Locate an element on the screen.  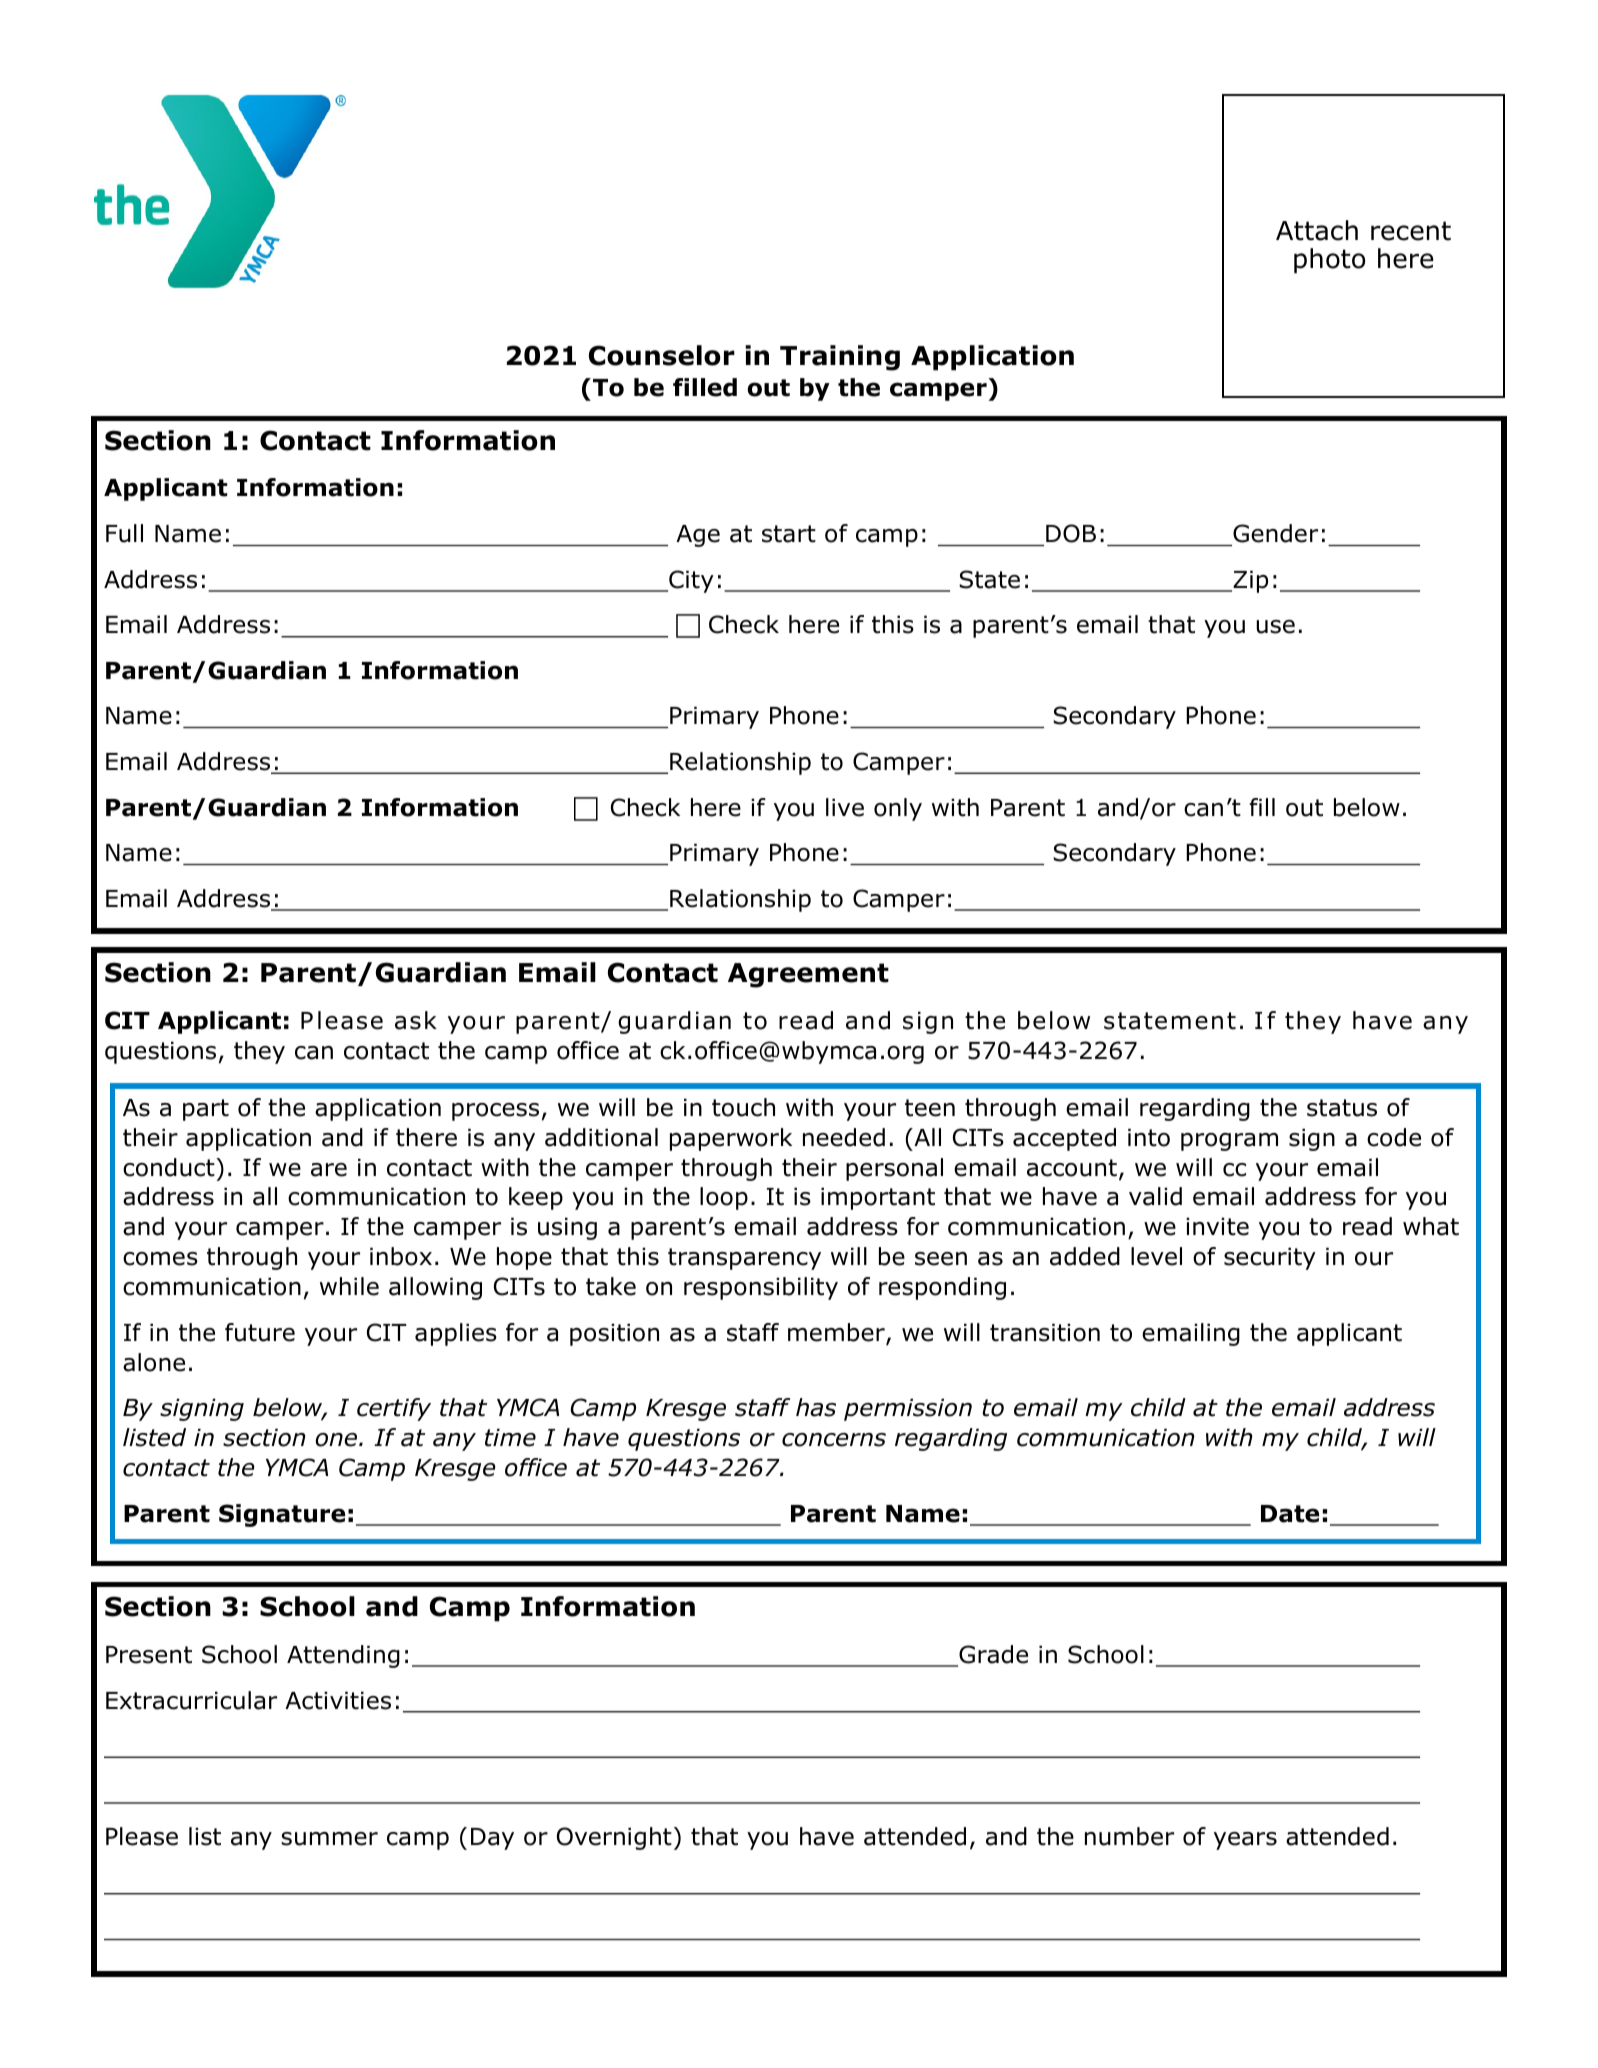
Overnight is located at coordinates (614, 1838).
